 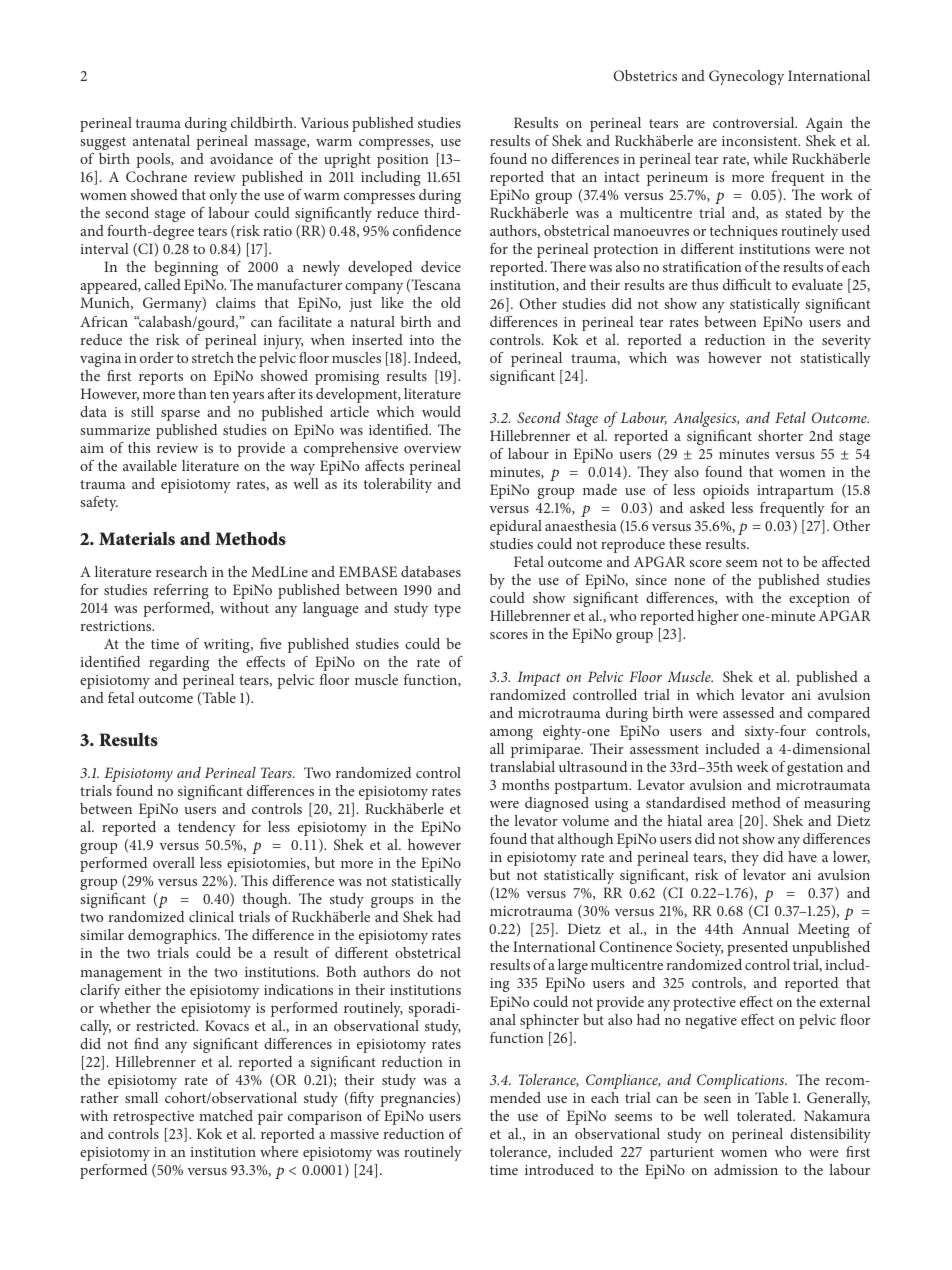 What do you see at coordinates (161, 140) in the document?
I see `antenatal` at bounding box center [161, 140].
